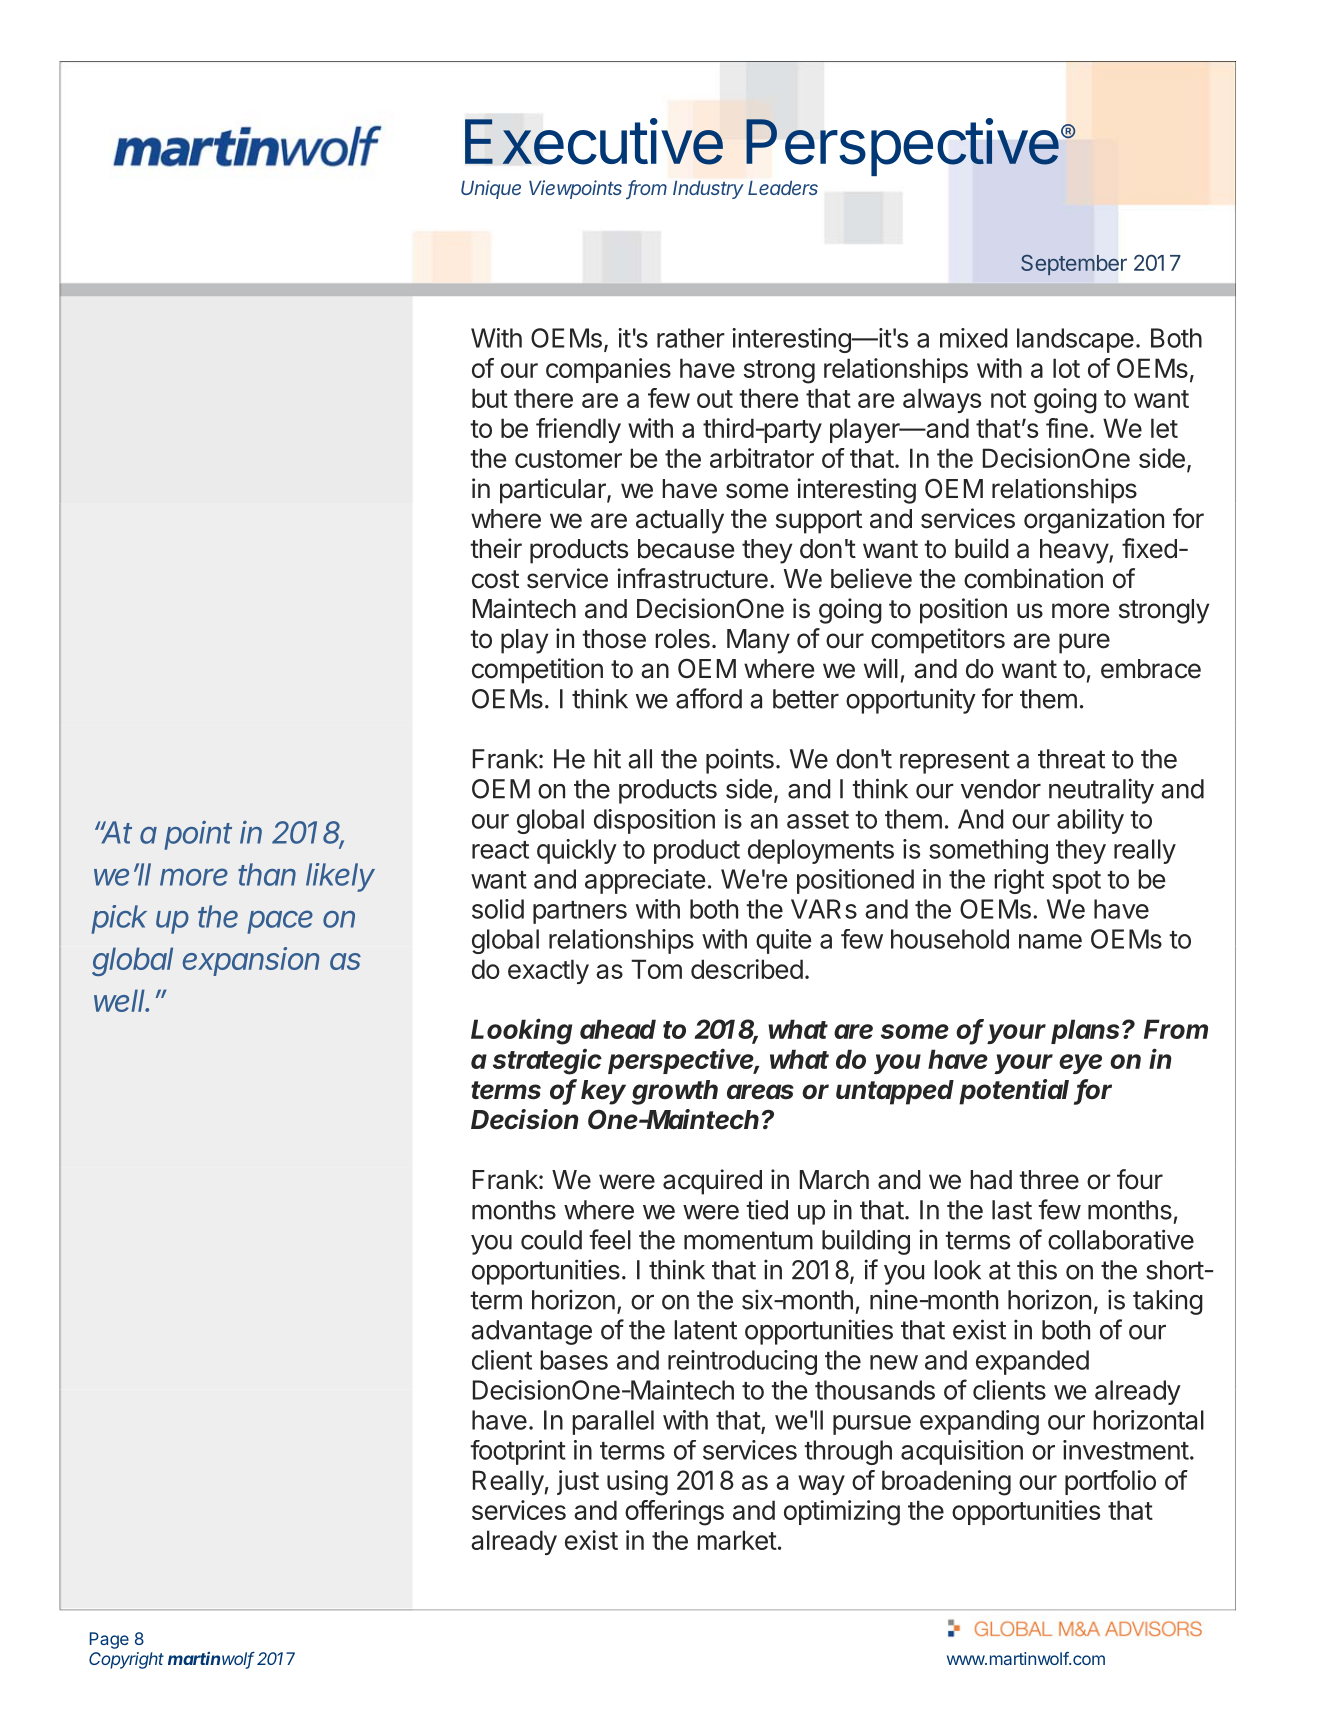  Describe the element at coordinates (645, 881) in the image. I see `appreciate` at that location.
